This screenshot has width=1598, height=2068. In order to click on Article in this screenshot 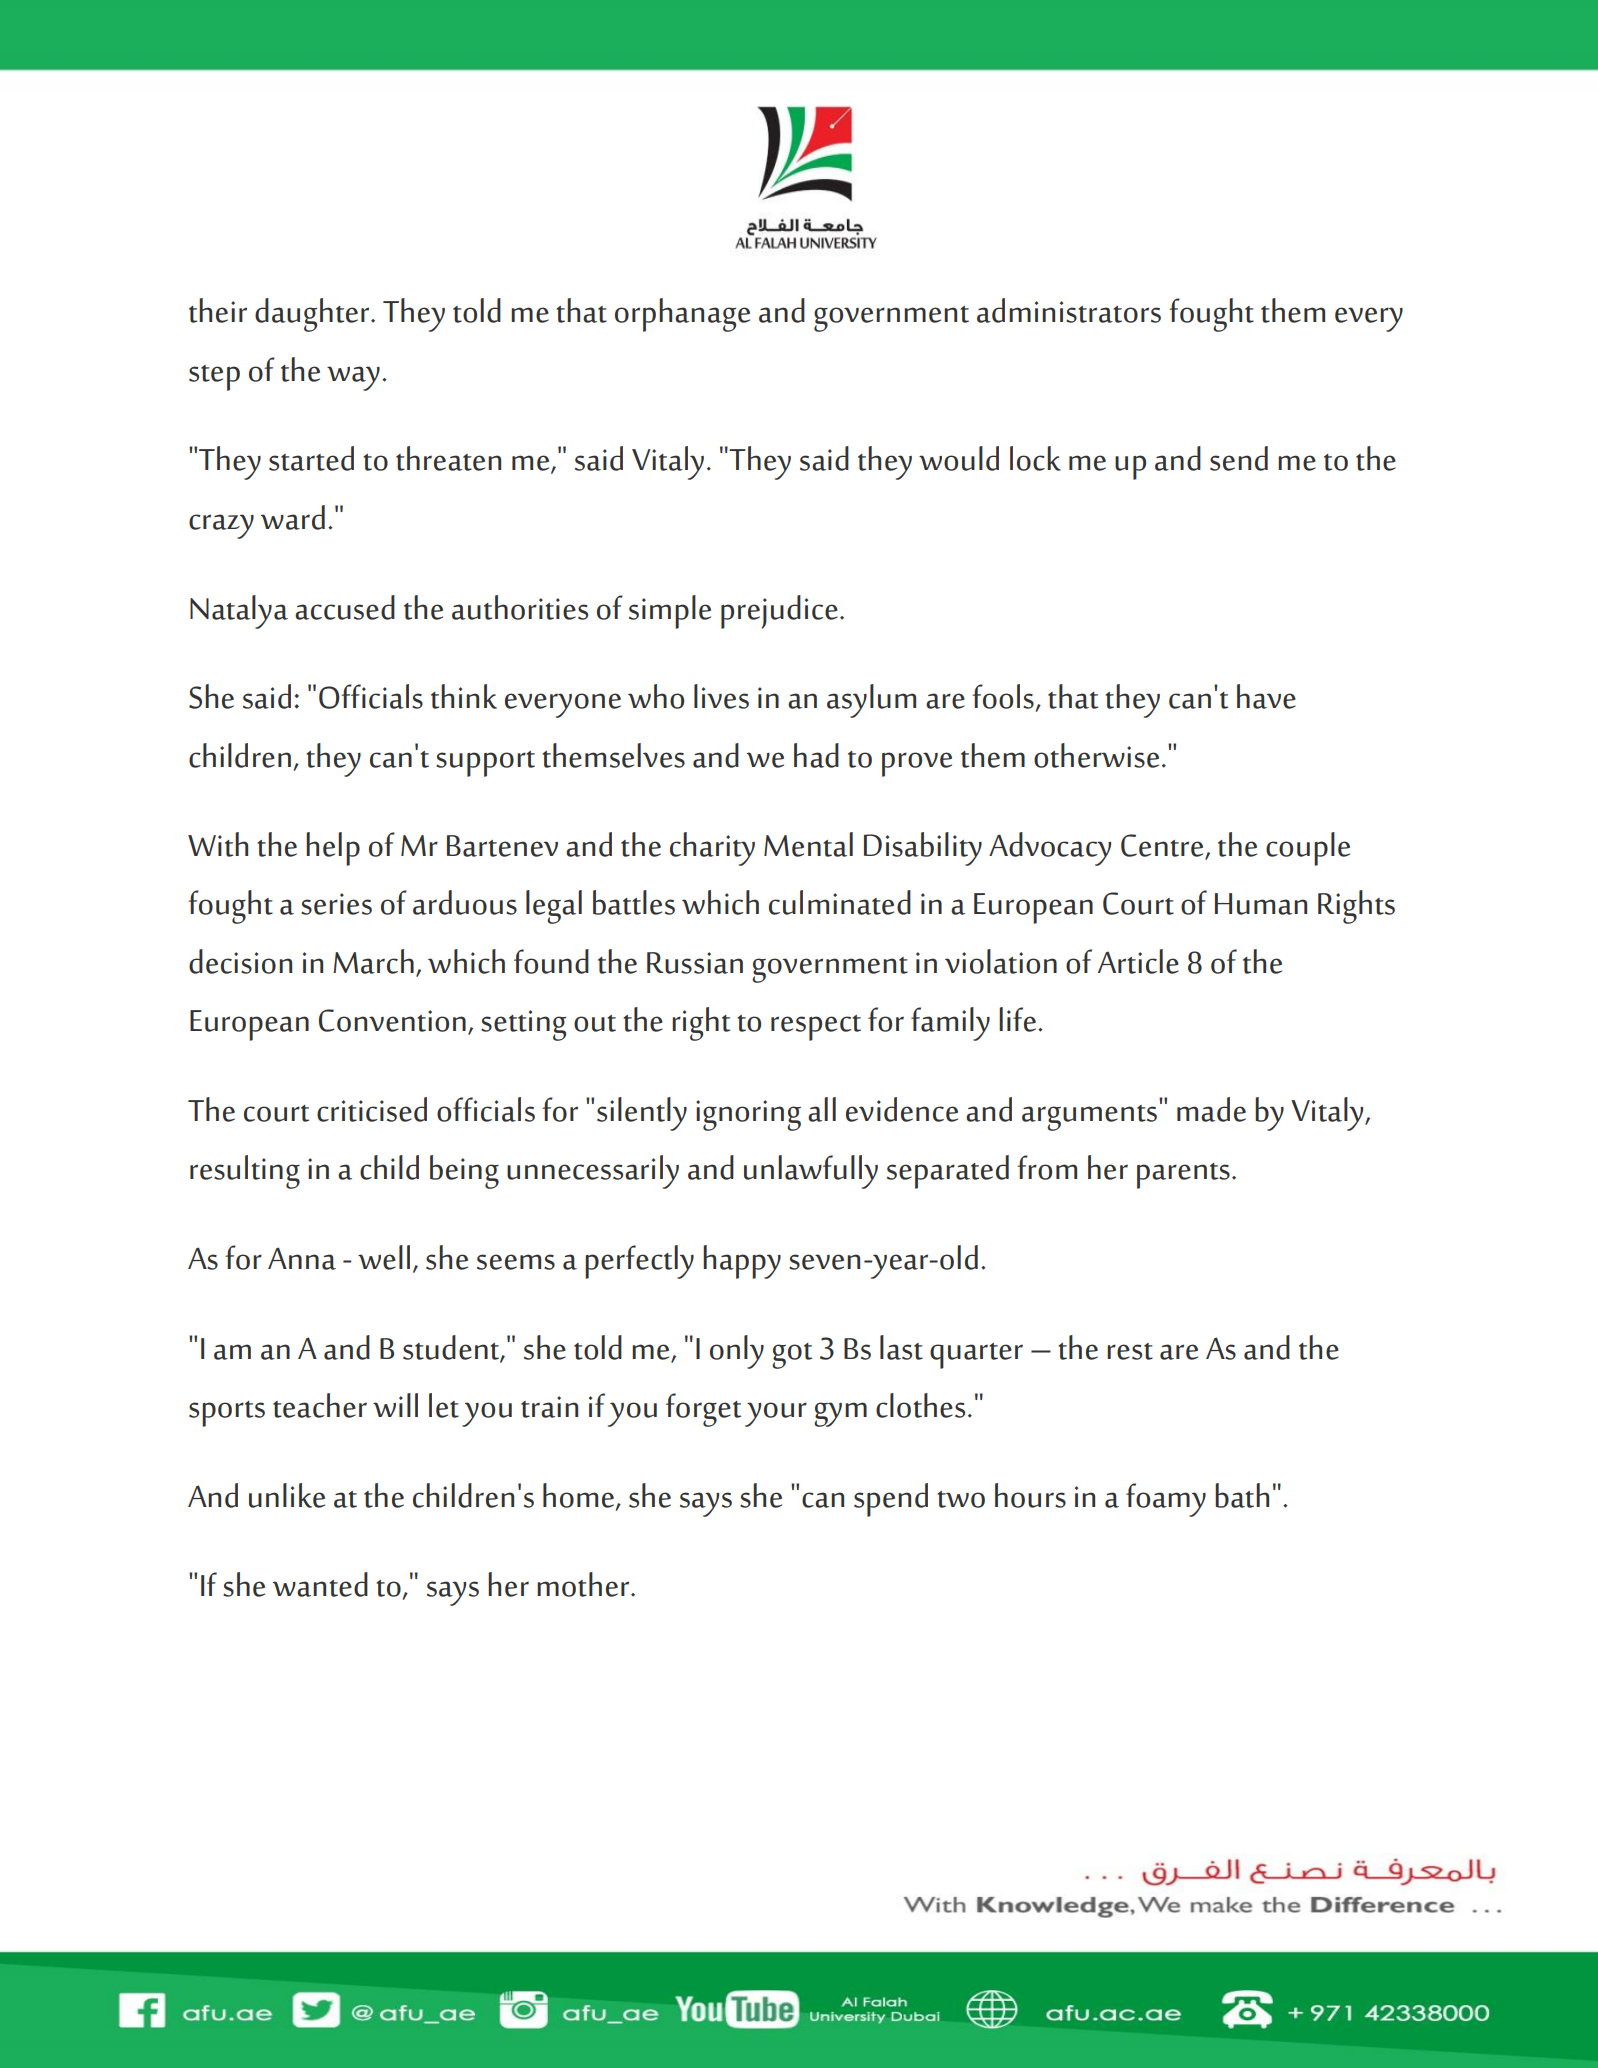, I will do `click(1138, 961)`.
